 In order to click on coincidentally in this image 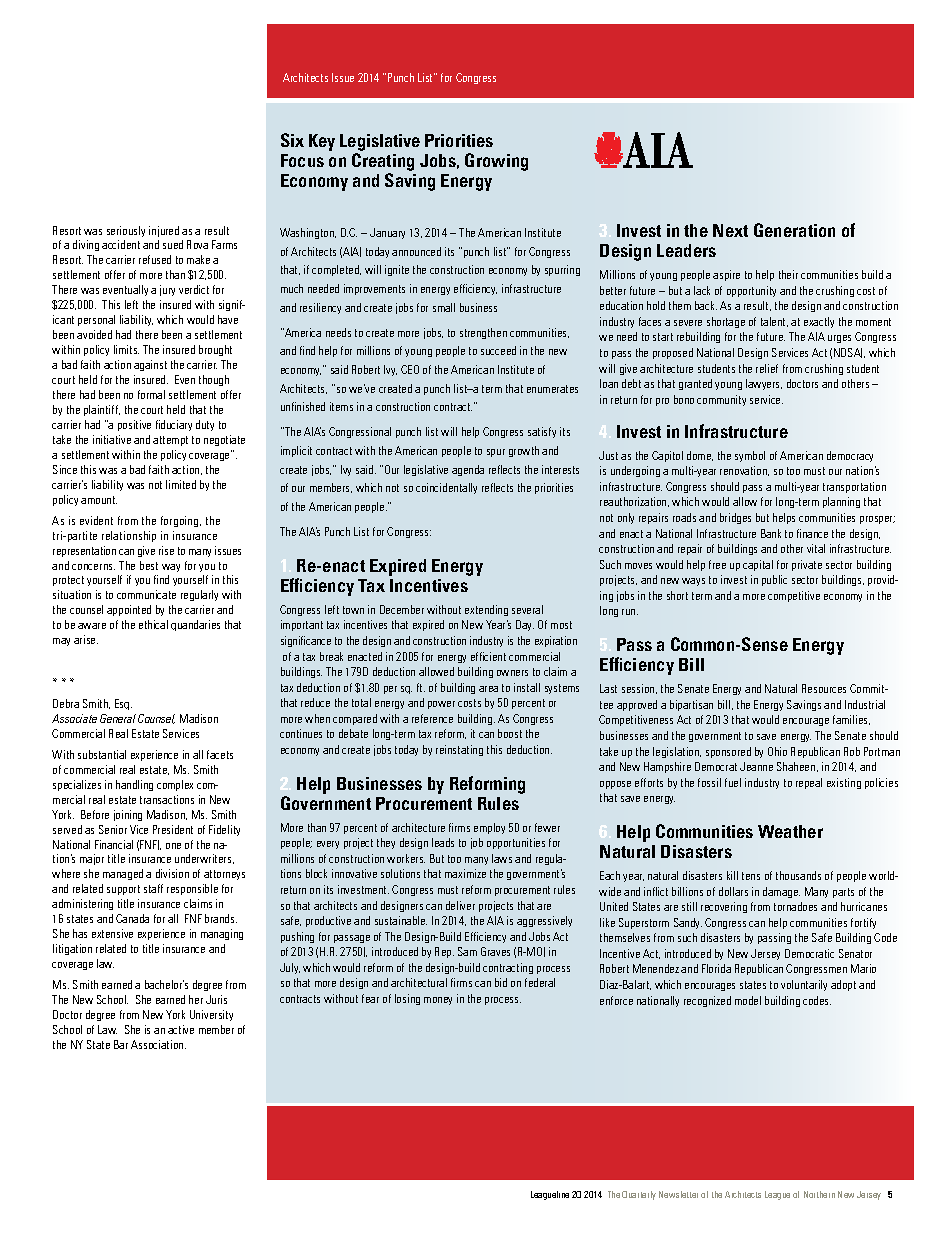, I will do `click(446, 488)`.
